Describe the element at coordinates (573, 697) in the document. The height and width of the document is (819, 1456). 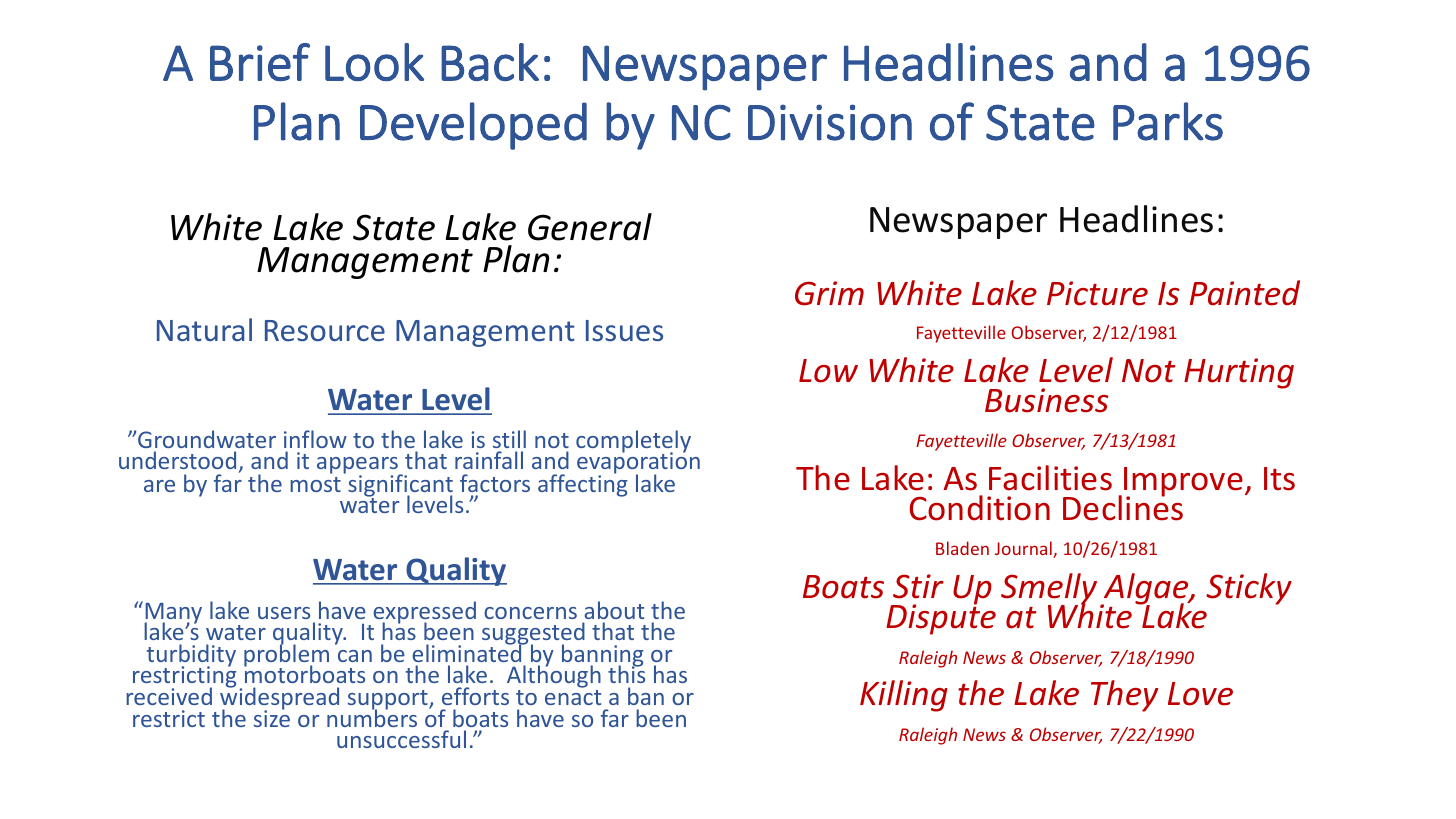
I see `enact` at that location.
